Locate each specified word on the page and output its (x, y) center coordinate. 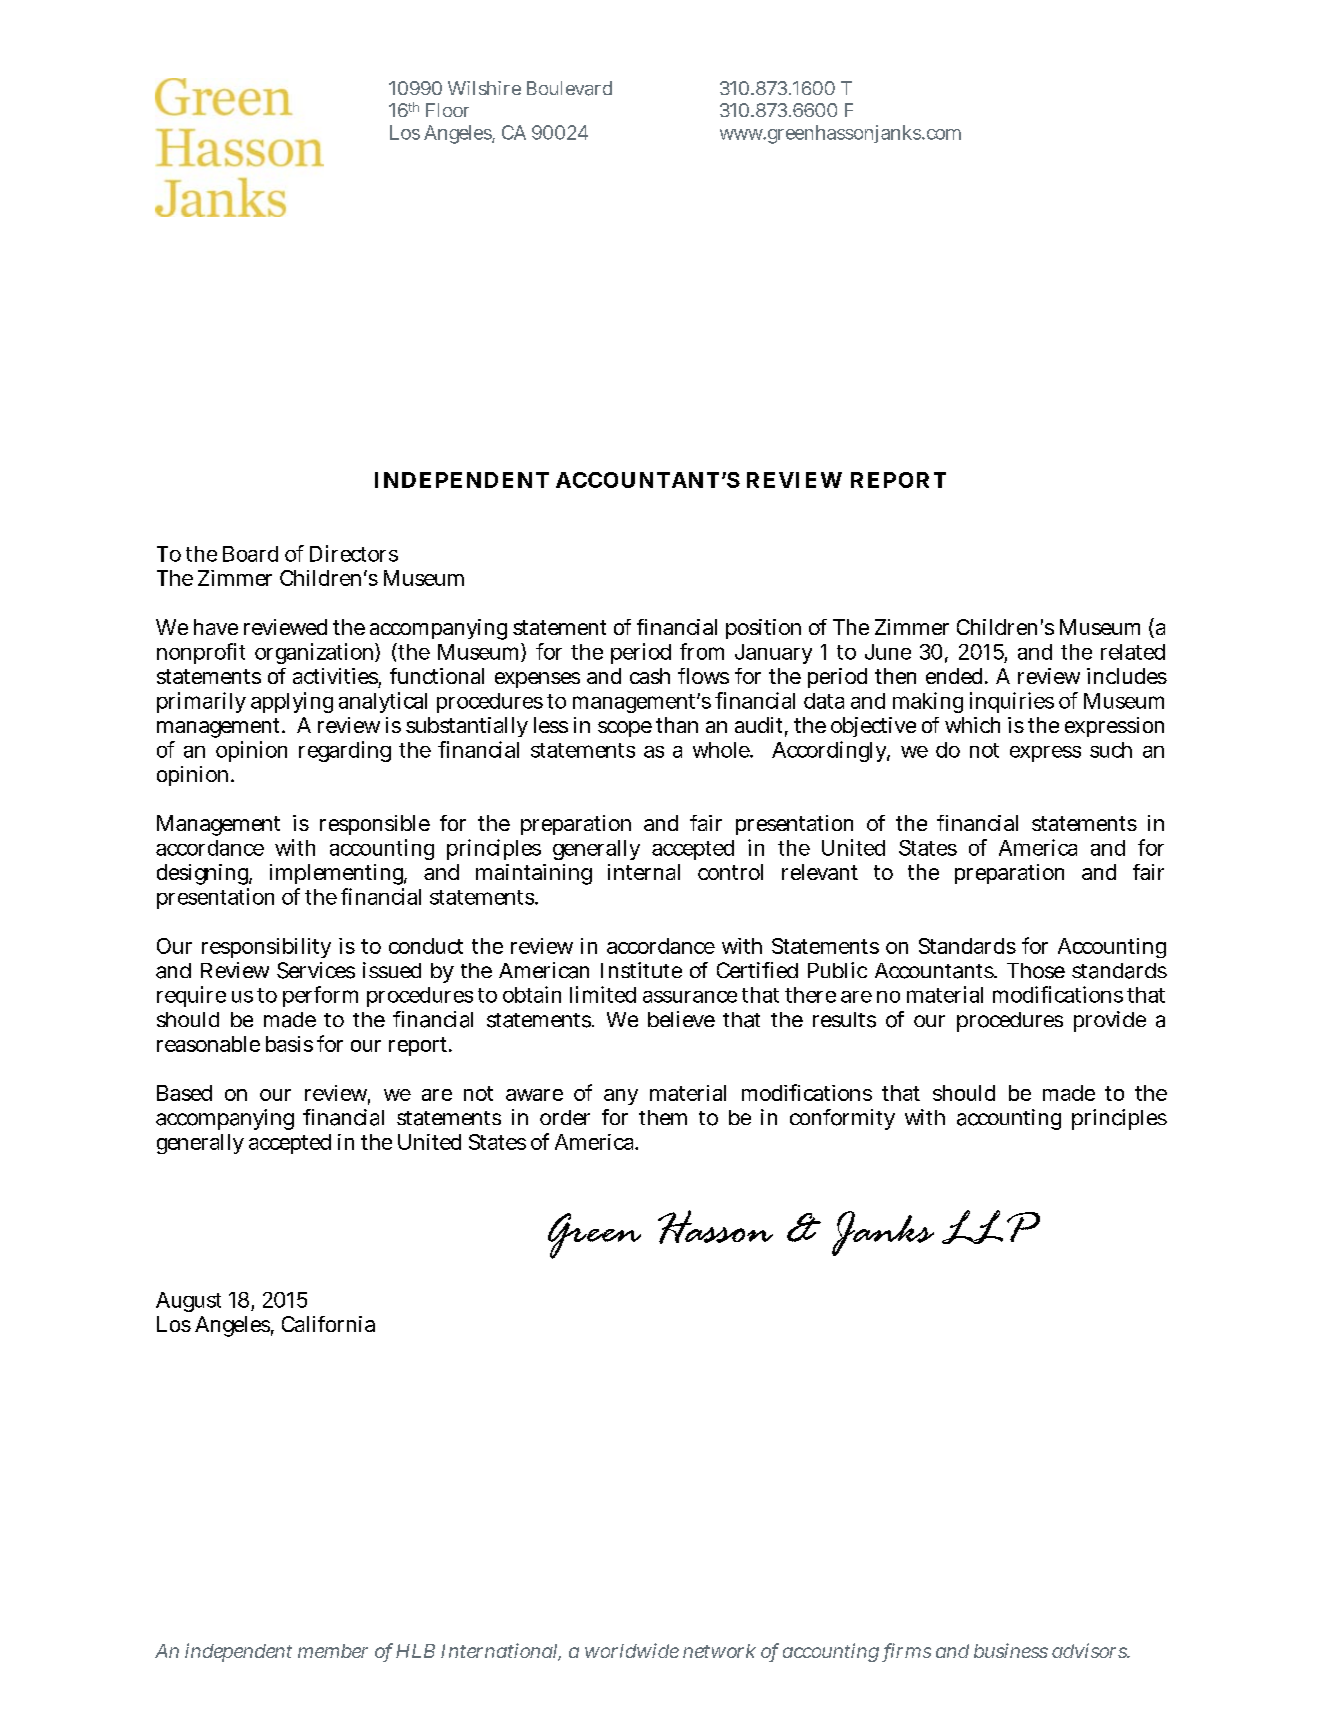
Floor (447, 110)
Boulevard (569, 88)
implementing (338, 874)
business (1011, 1650)
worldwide (632, 1650)
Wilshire (484, 88)
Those (1036, 971)
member (333, 1651)
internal (644, 872)
